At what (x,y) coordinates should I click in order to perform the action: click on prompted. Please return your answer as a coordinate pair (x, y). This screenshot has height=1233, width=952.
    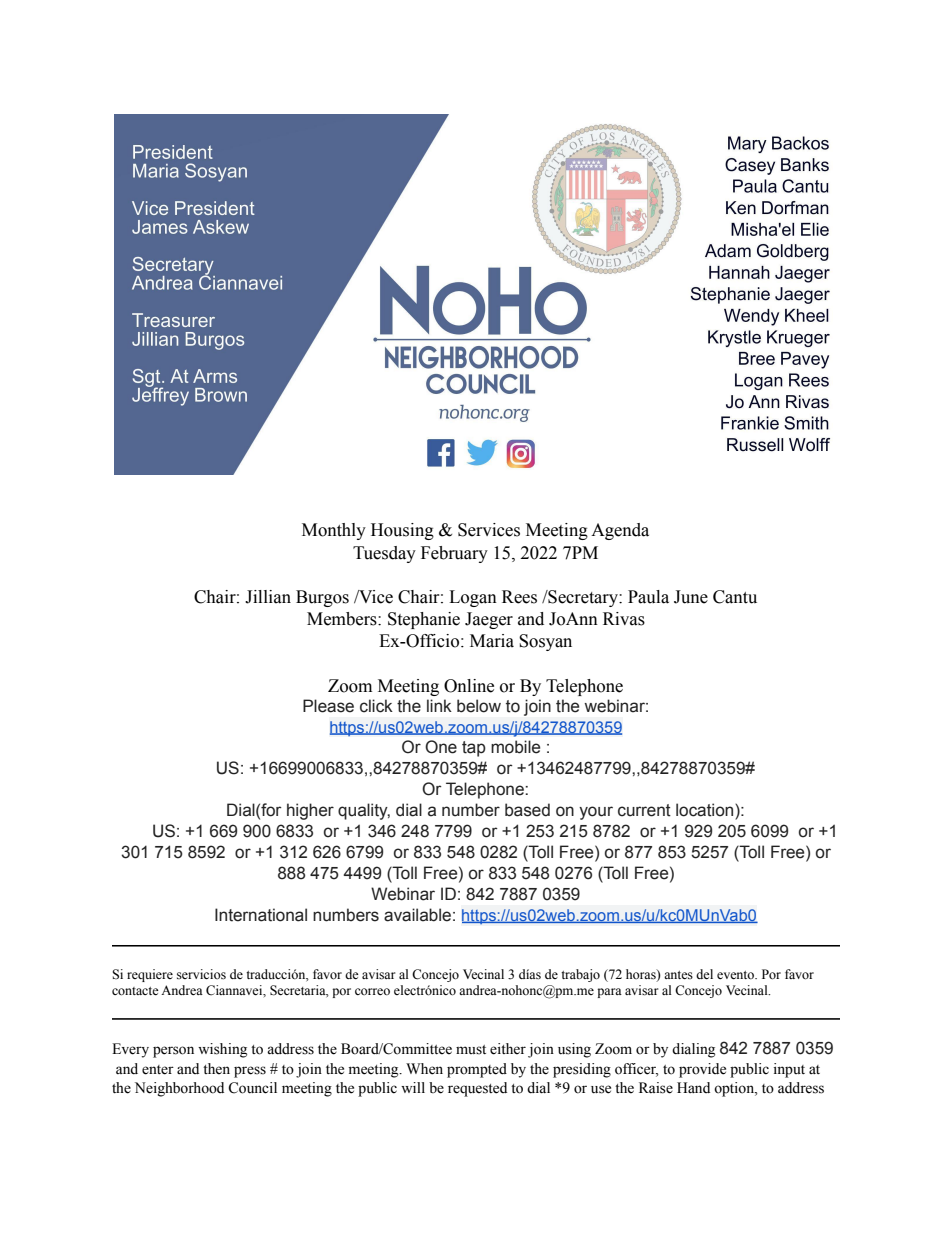
    Looking at the image, I should click on (477, 1070).
